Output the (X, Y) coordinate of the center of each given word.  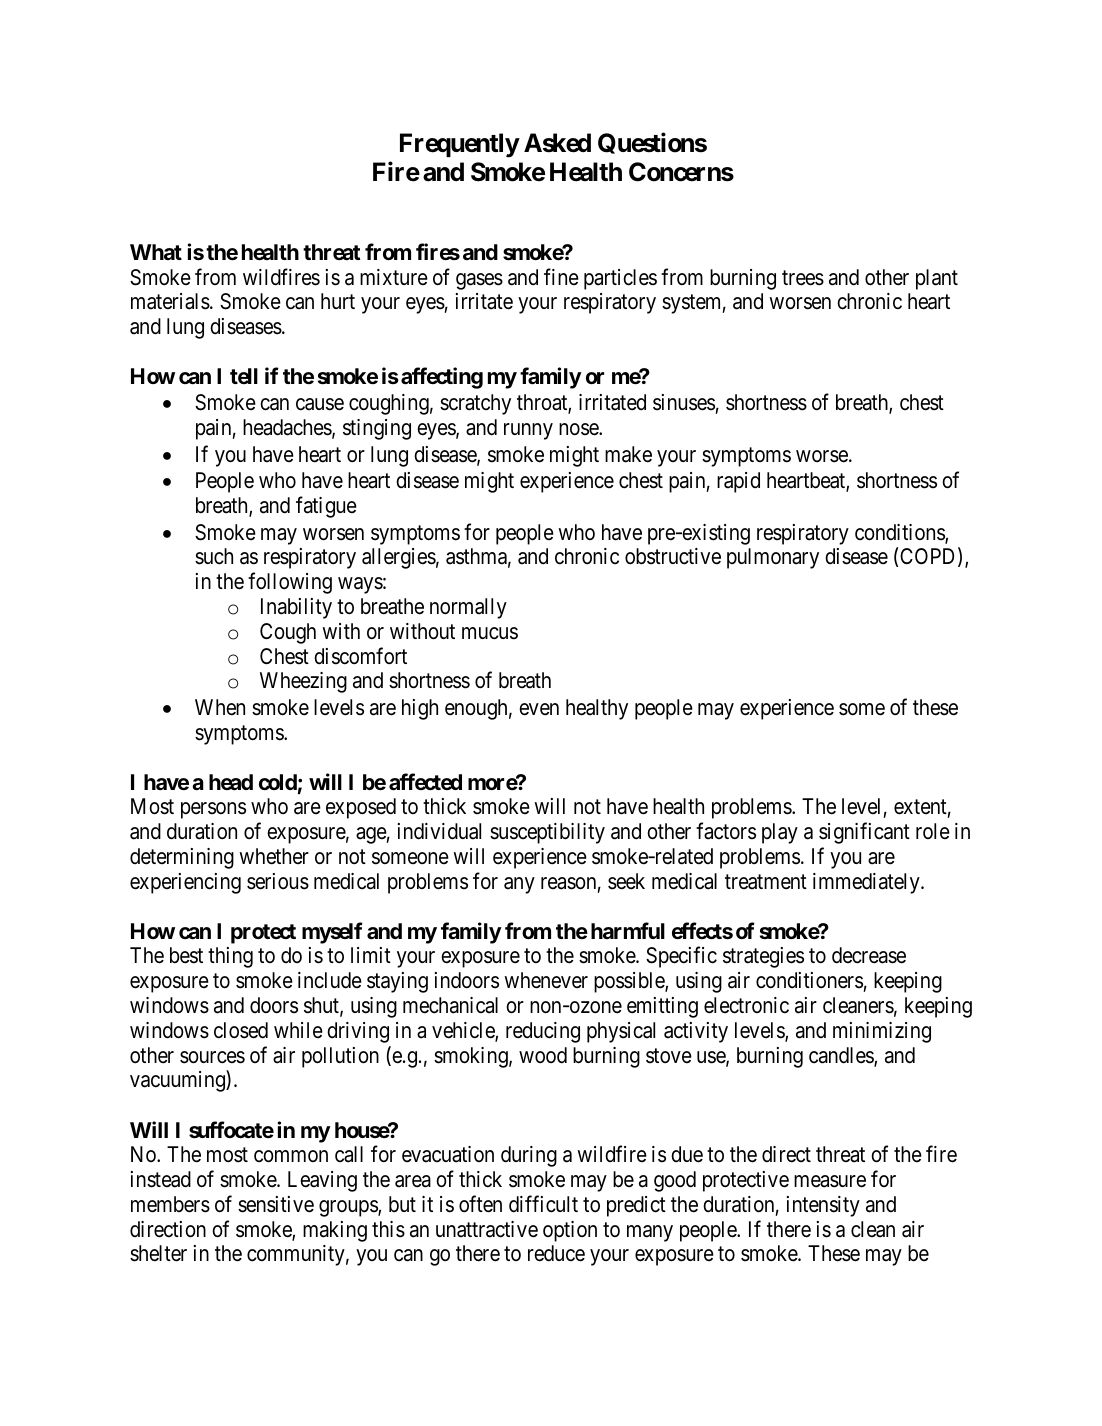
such (214, 556)
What (156, 252)
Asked (557, 143)
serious (278, 881)
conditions (900, 533)
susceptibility (547, 833)
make (628, 454)
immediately (867, 883)
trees (803, 278)
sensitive (276, 1204)
